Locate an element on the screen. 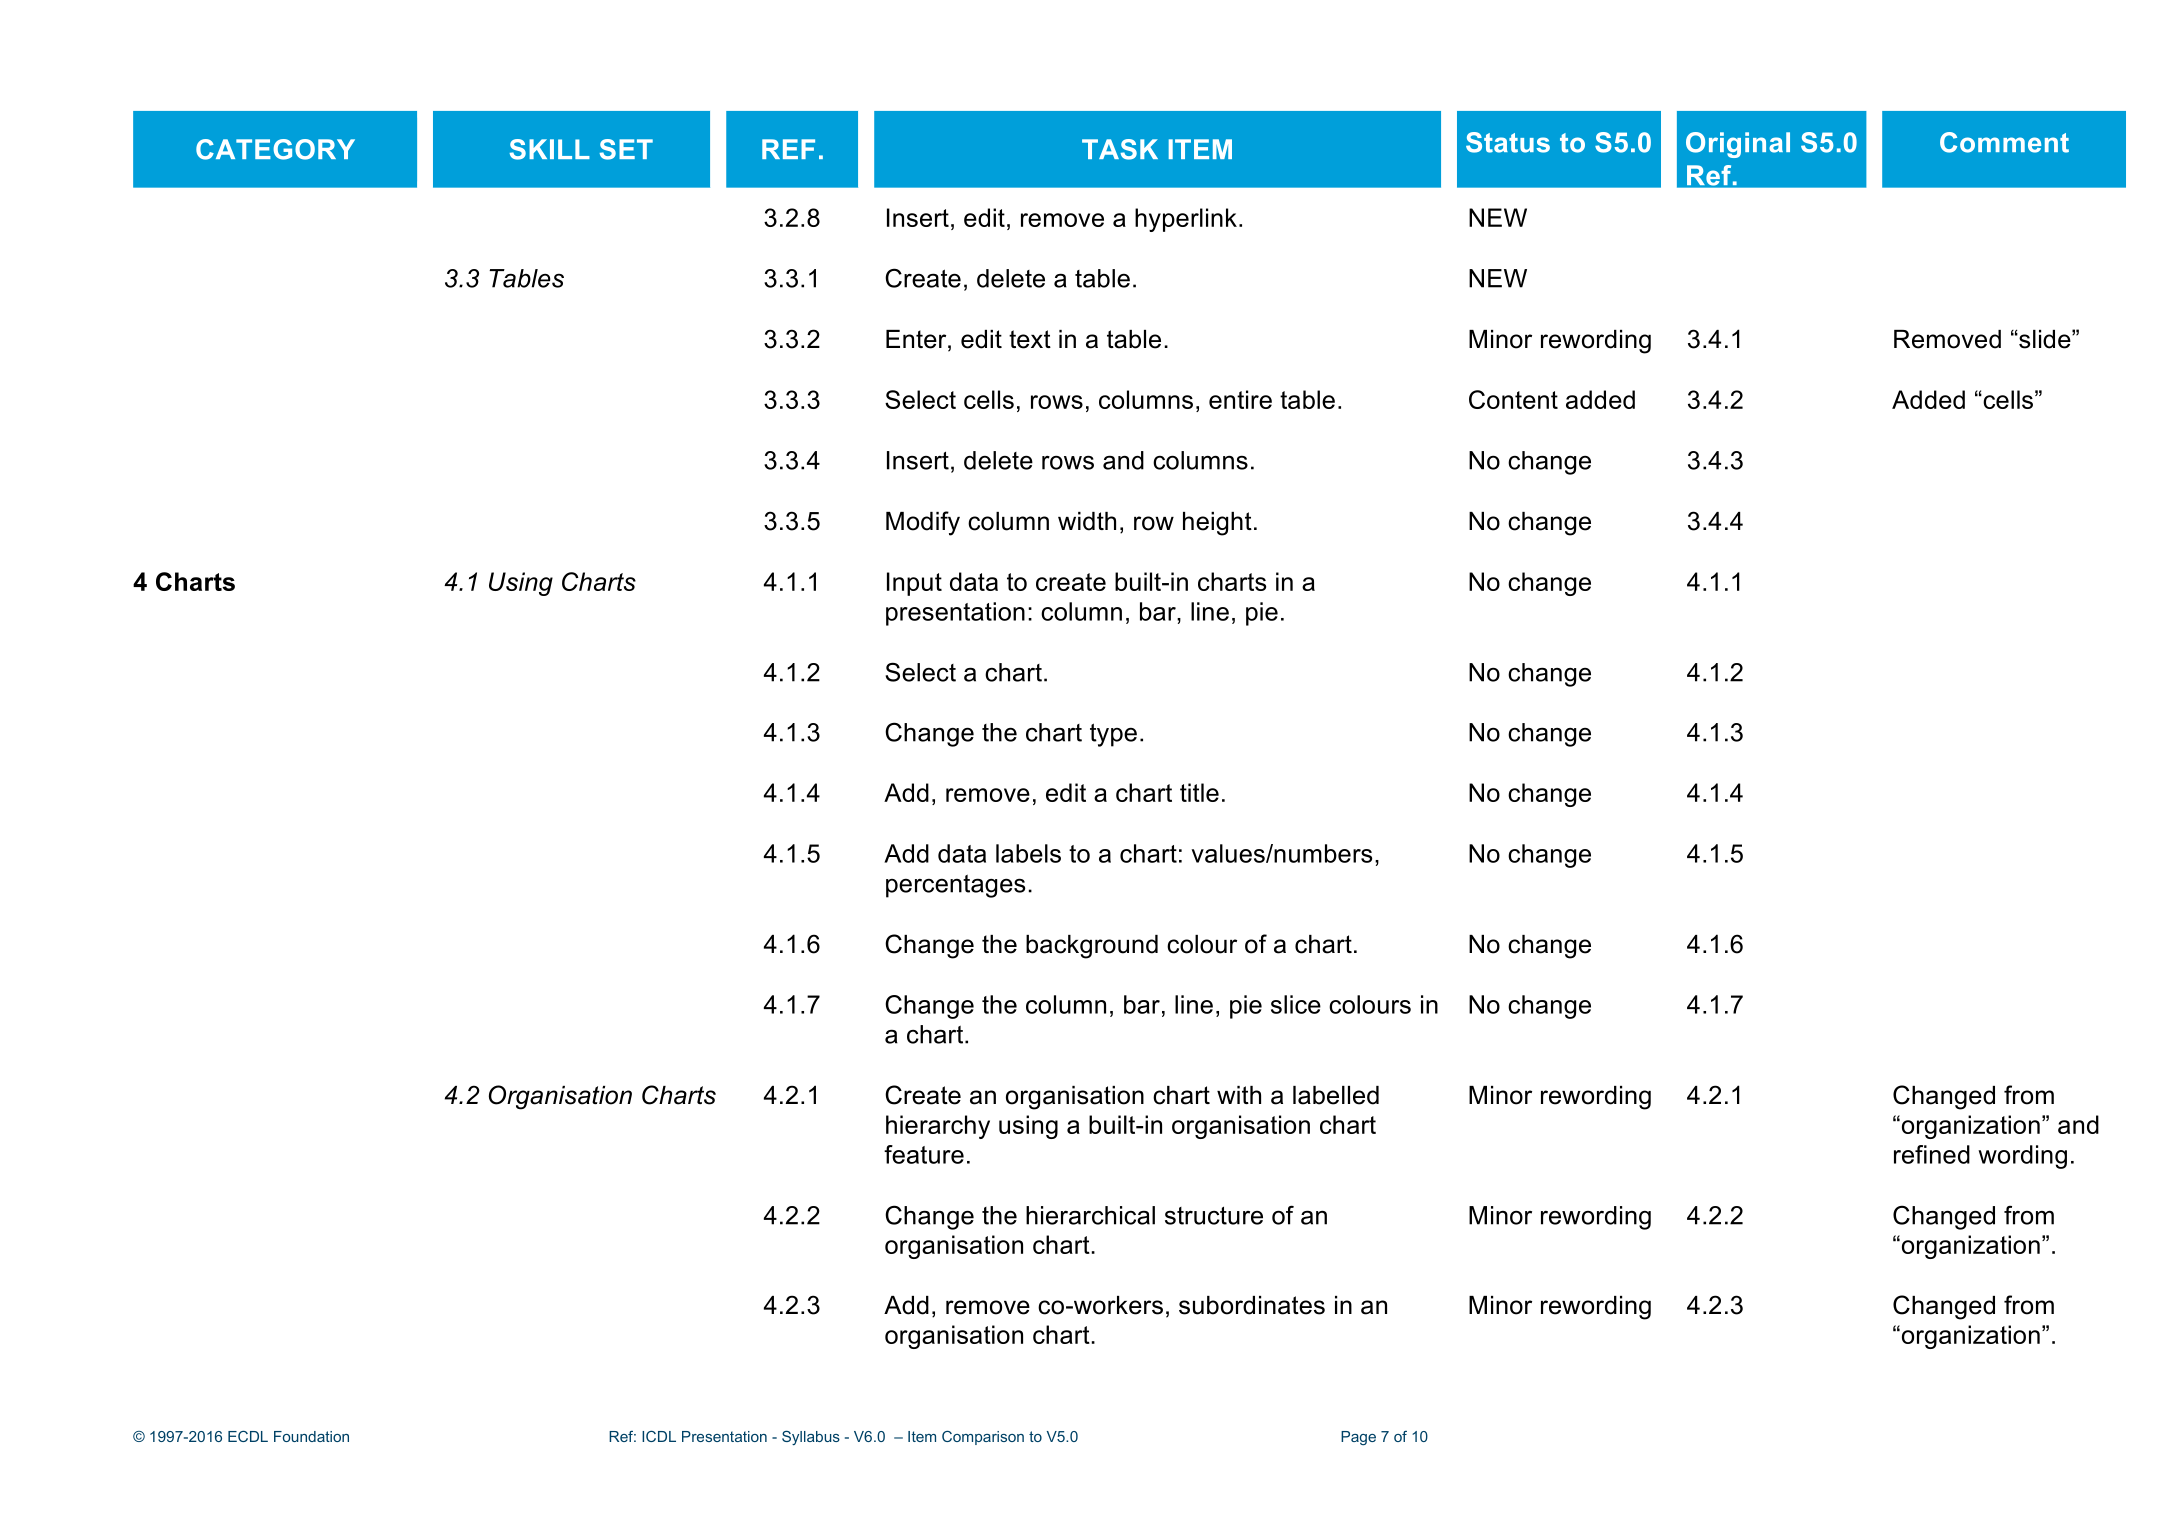 The height and width of the screenshot is (1535, 2172). TASK is located at coordinates (1120, 149).
